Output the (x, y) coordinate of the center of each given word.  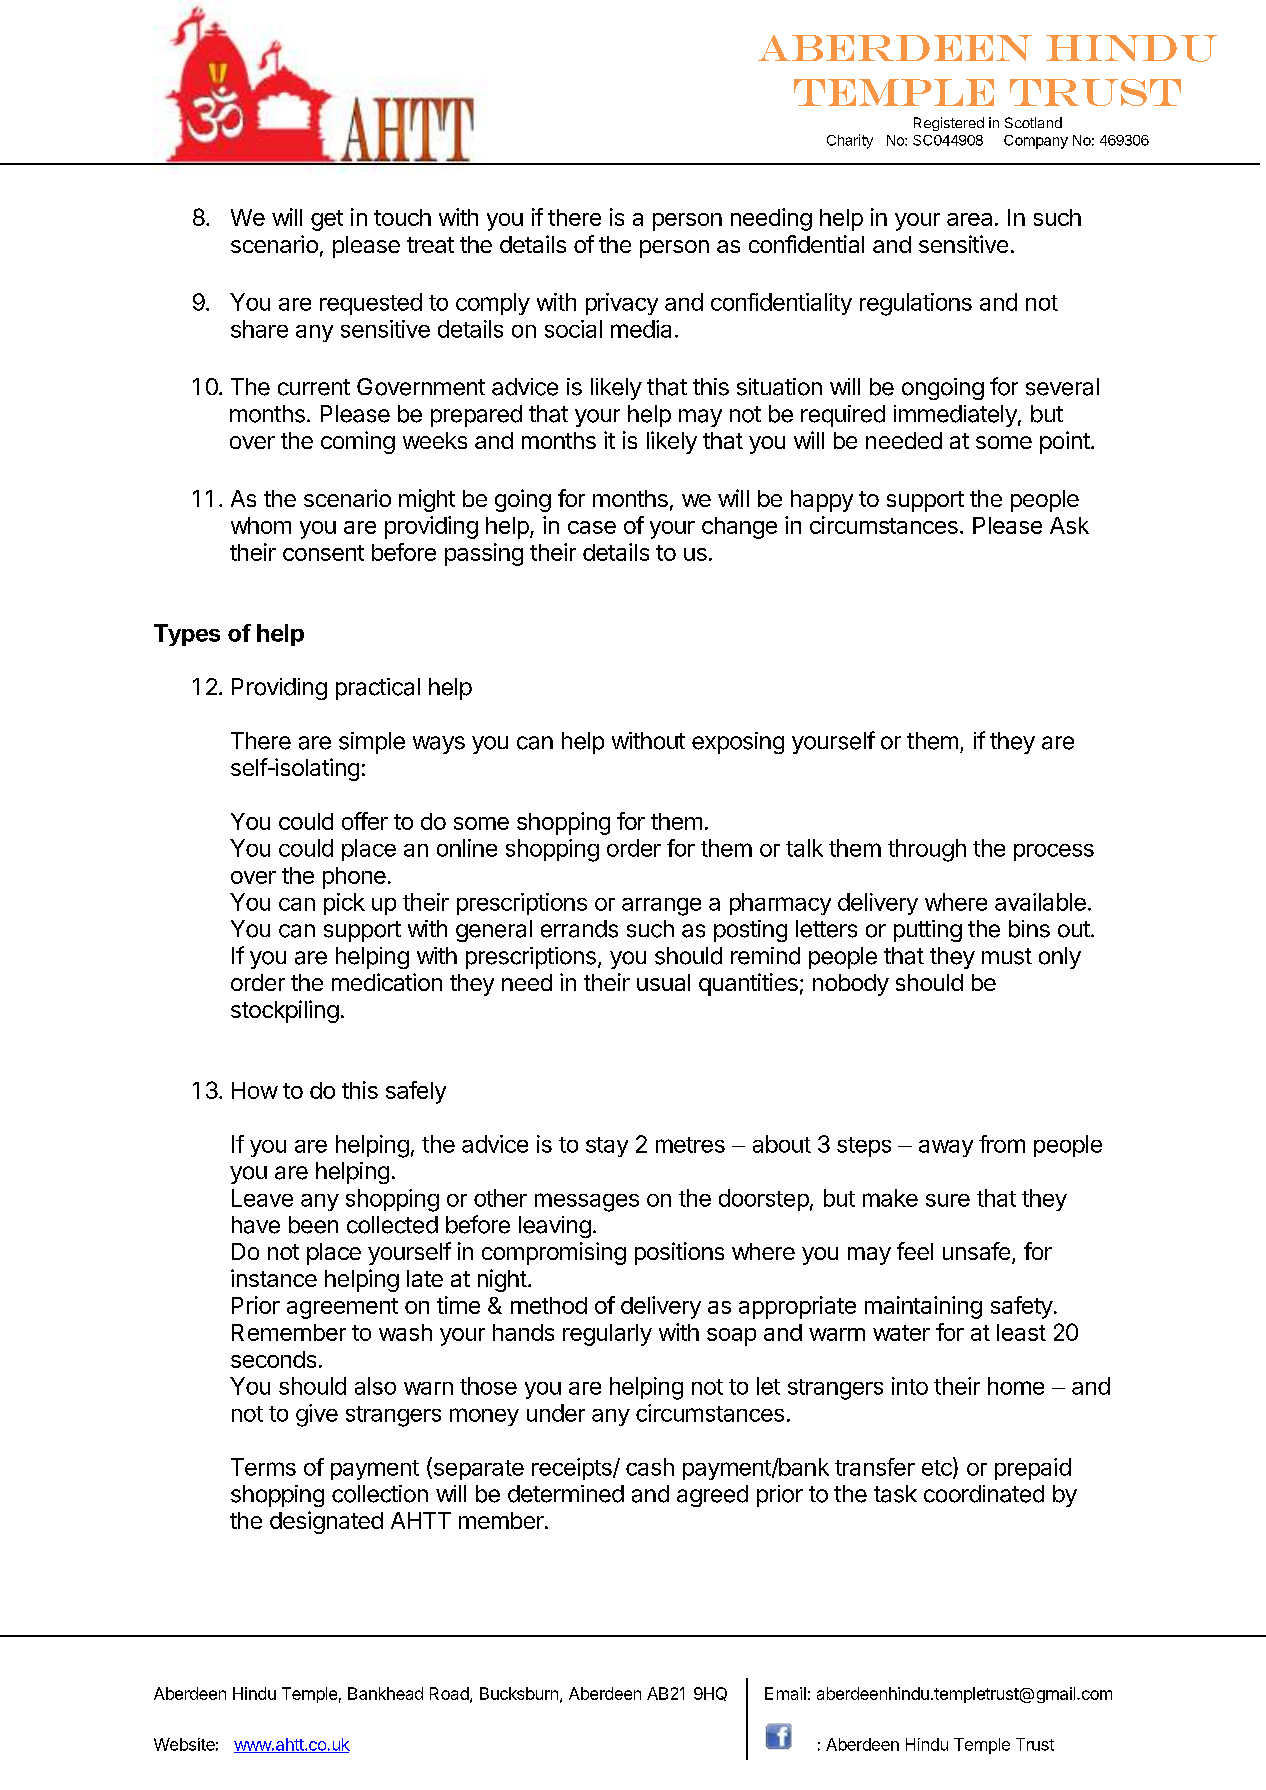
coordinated (984, 1494)
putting (928, 931)
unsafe (976, 1251)
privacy (622, 304)
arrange (661, 907)
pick (344, 904)
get (327, 220)
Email (785, 1693)
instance (274, 1278)
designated (326, 1522)
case (592, 527)
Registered (949, 124)
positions (679, 1253)
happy (822, 501)
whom (261, 525)
